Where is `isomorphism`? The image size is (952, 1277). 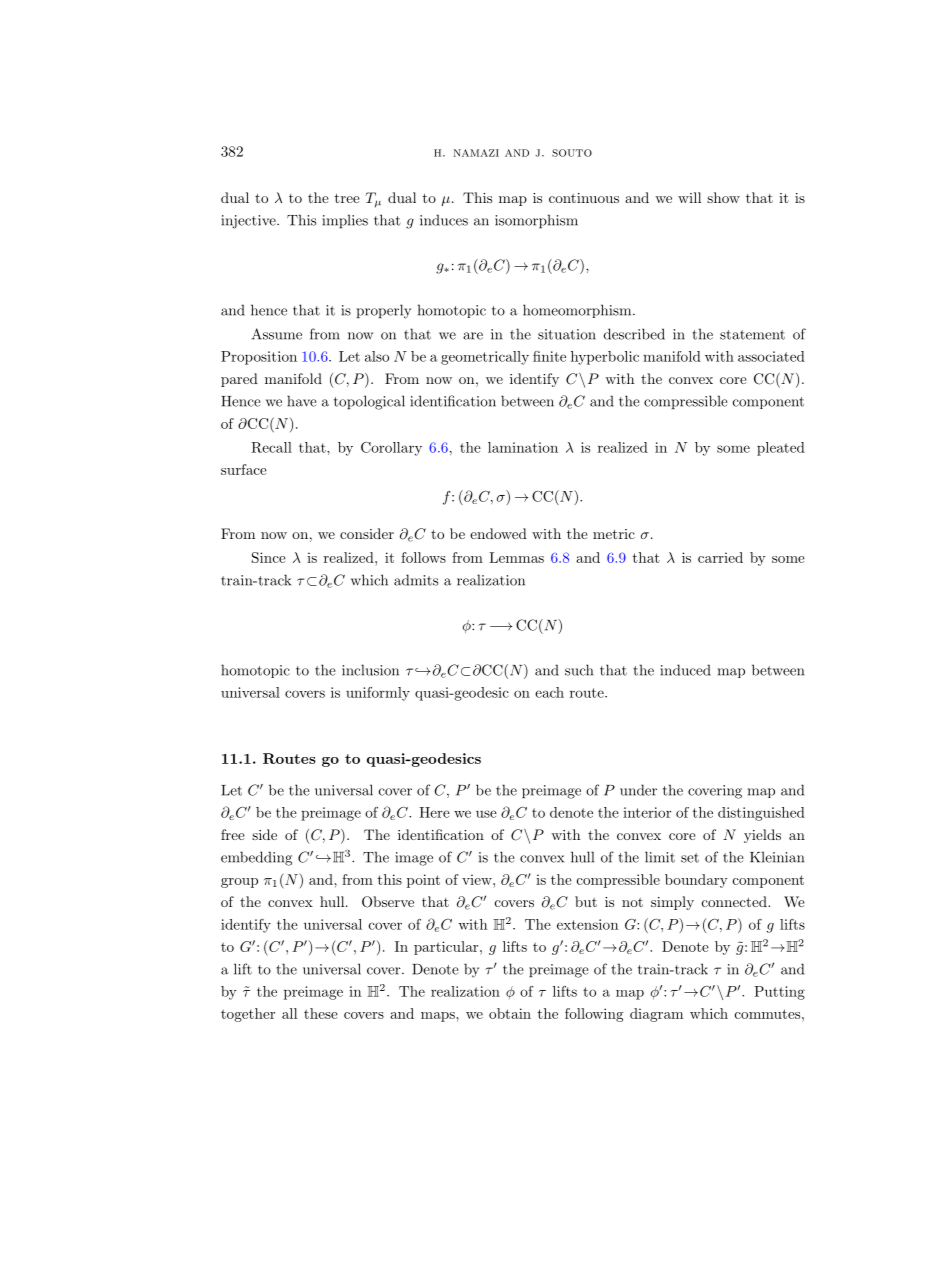 isomorphism is located at coordinates (536, 221).
